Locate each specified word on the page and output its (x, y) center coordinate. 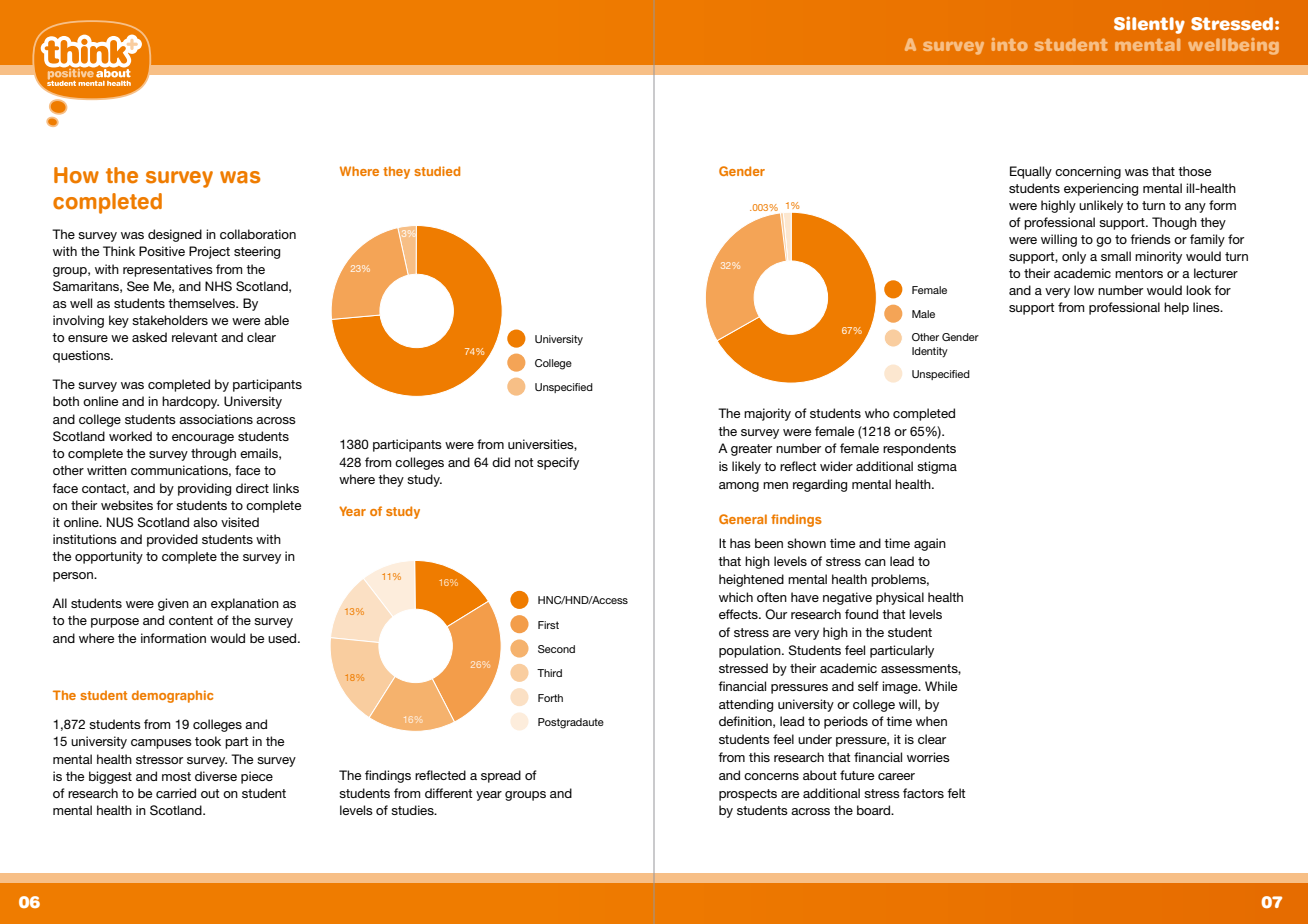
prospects (748, 795)
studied (437, 171)
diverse (216, 776)
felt (956, 793)
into (1010, 44)
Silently (1149, 25)
